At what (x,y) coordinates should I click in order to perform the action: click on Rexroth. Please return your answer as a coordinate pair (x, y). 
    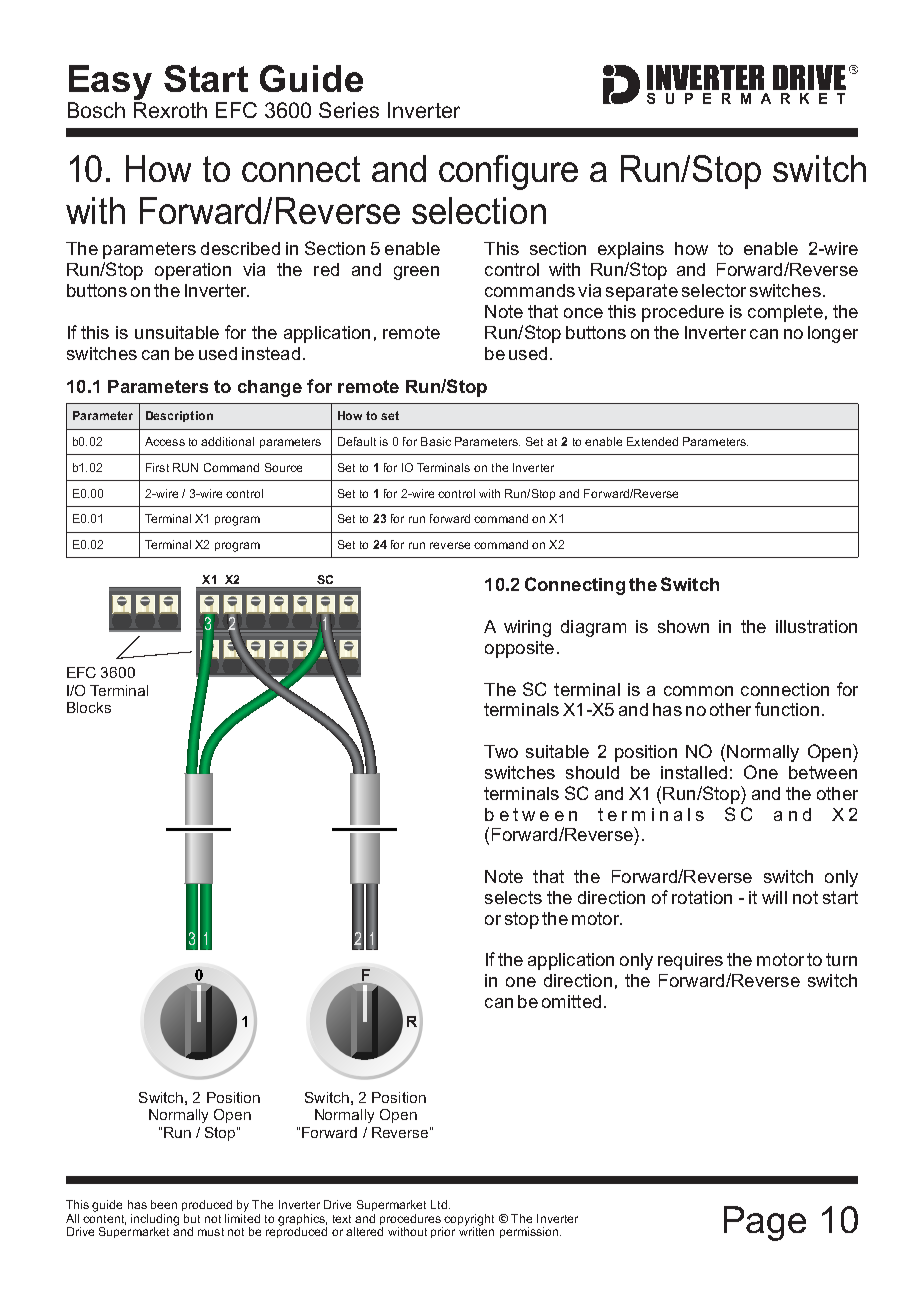
    Looking at the image, I should click on (170, 110).
